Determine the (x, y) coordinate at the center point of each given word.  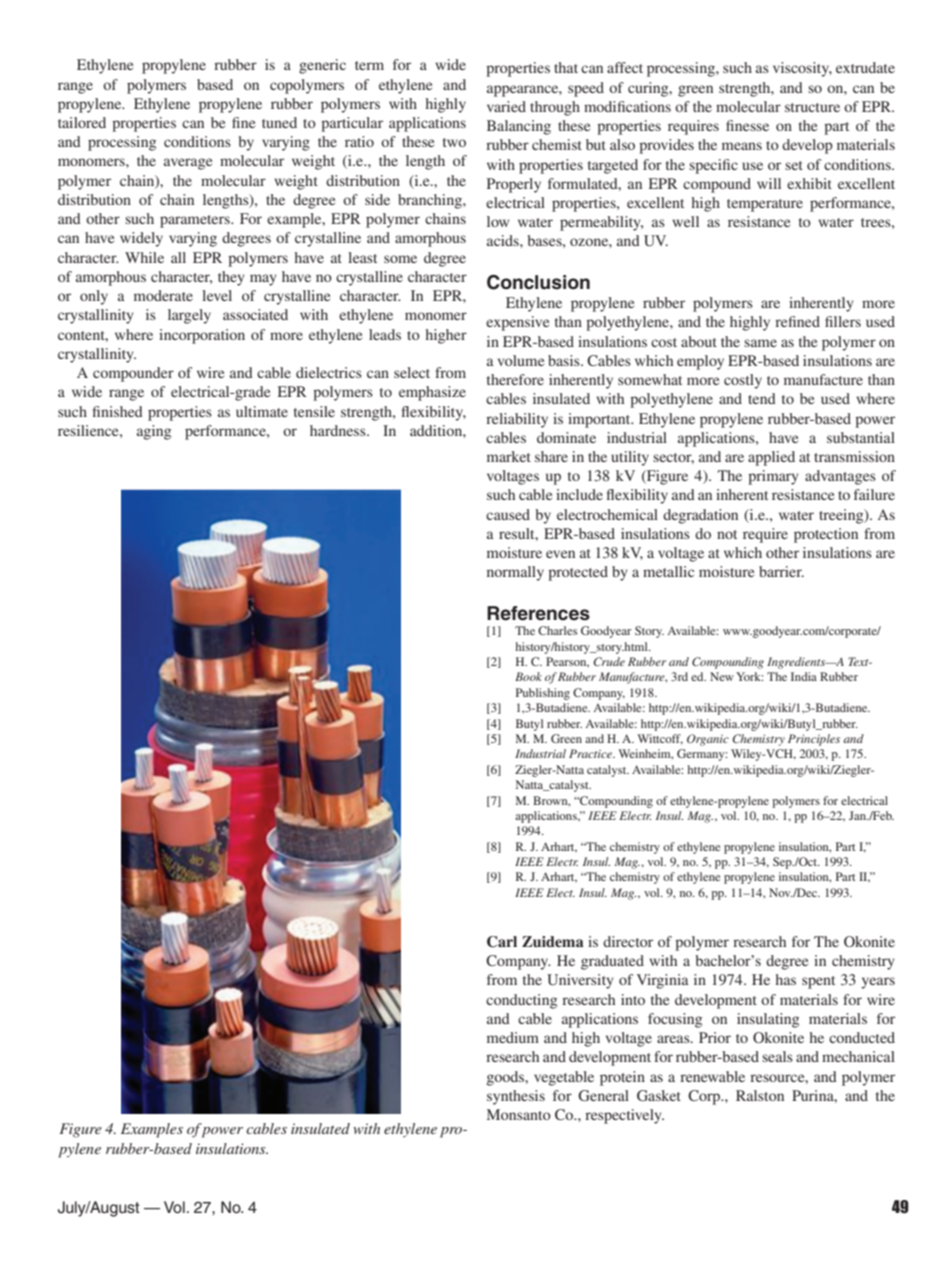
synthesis (516, 1097)
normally (515, 573)
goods (507, 1078)
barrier (781, 571)
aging (154, 432)
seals (777, 1056)
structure (812, 107)
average (188, 164)
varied (506, 106)
